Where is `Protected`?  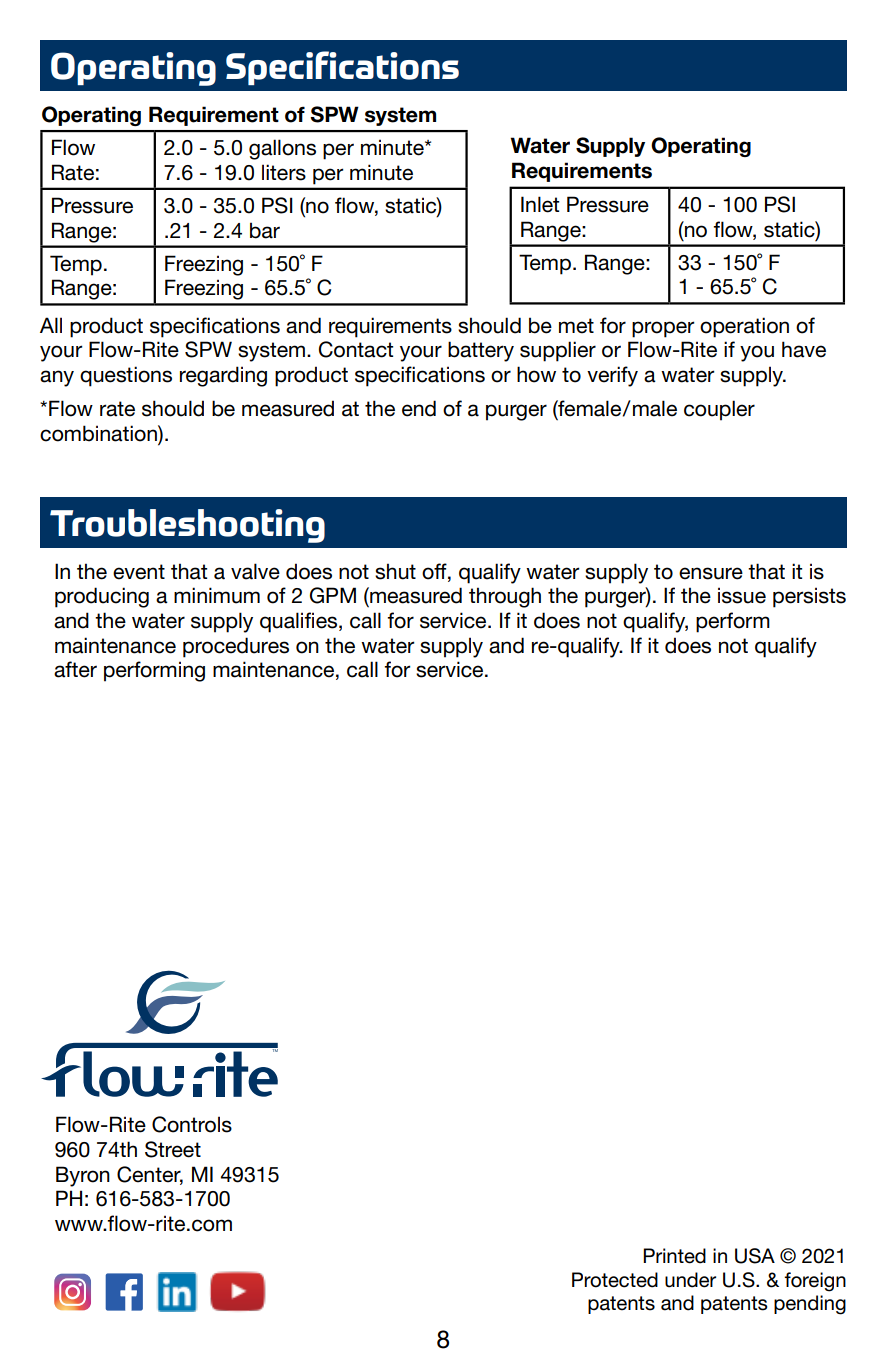
Protected is located at coordinates (615, 1280).
